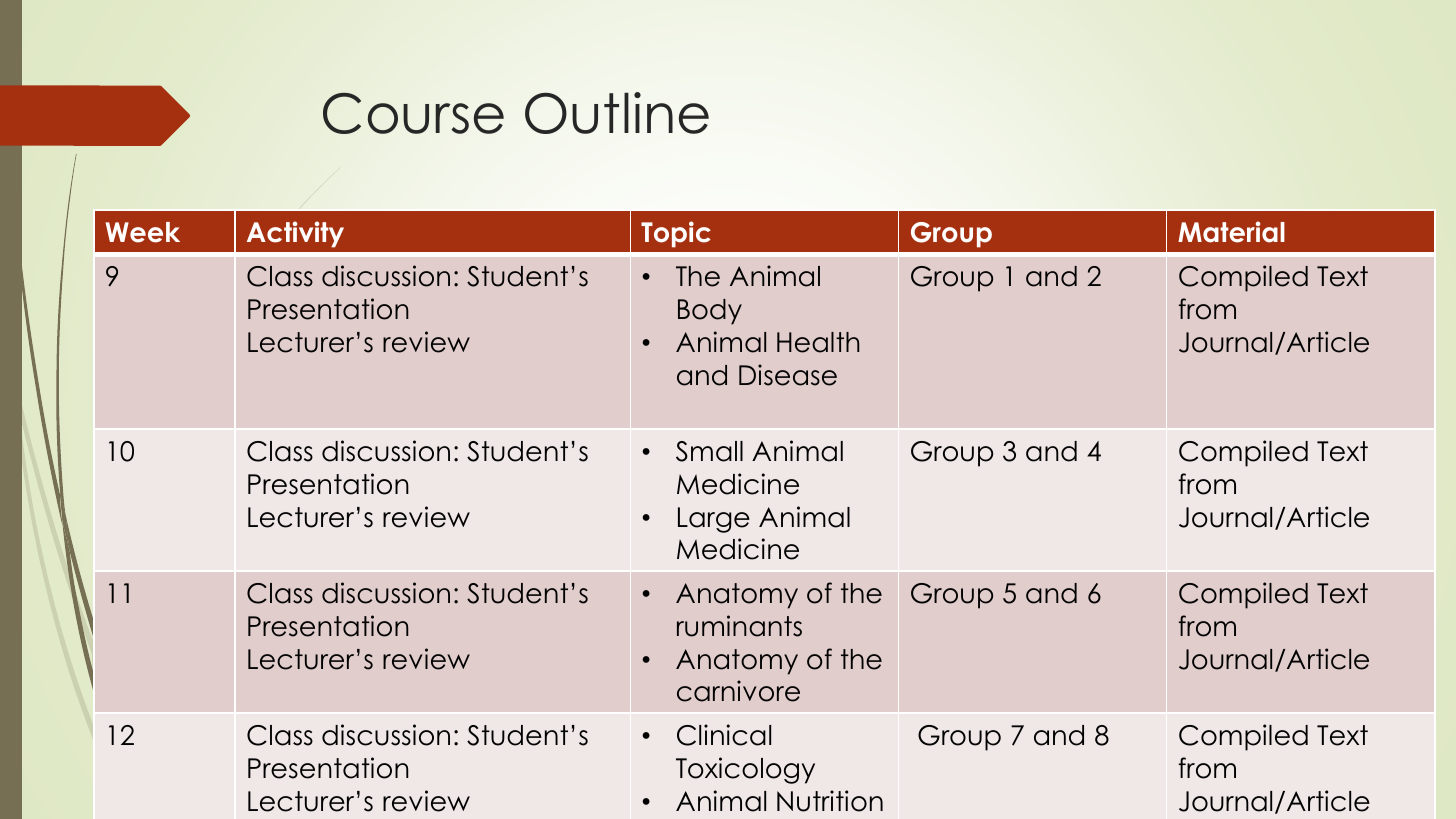  Describe the element at coordinates (617, 113) in the document. I see `Outline` at that location.
